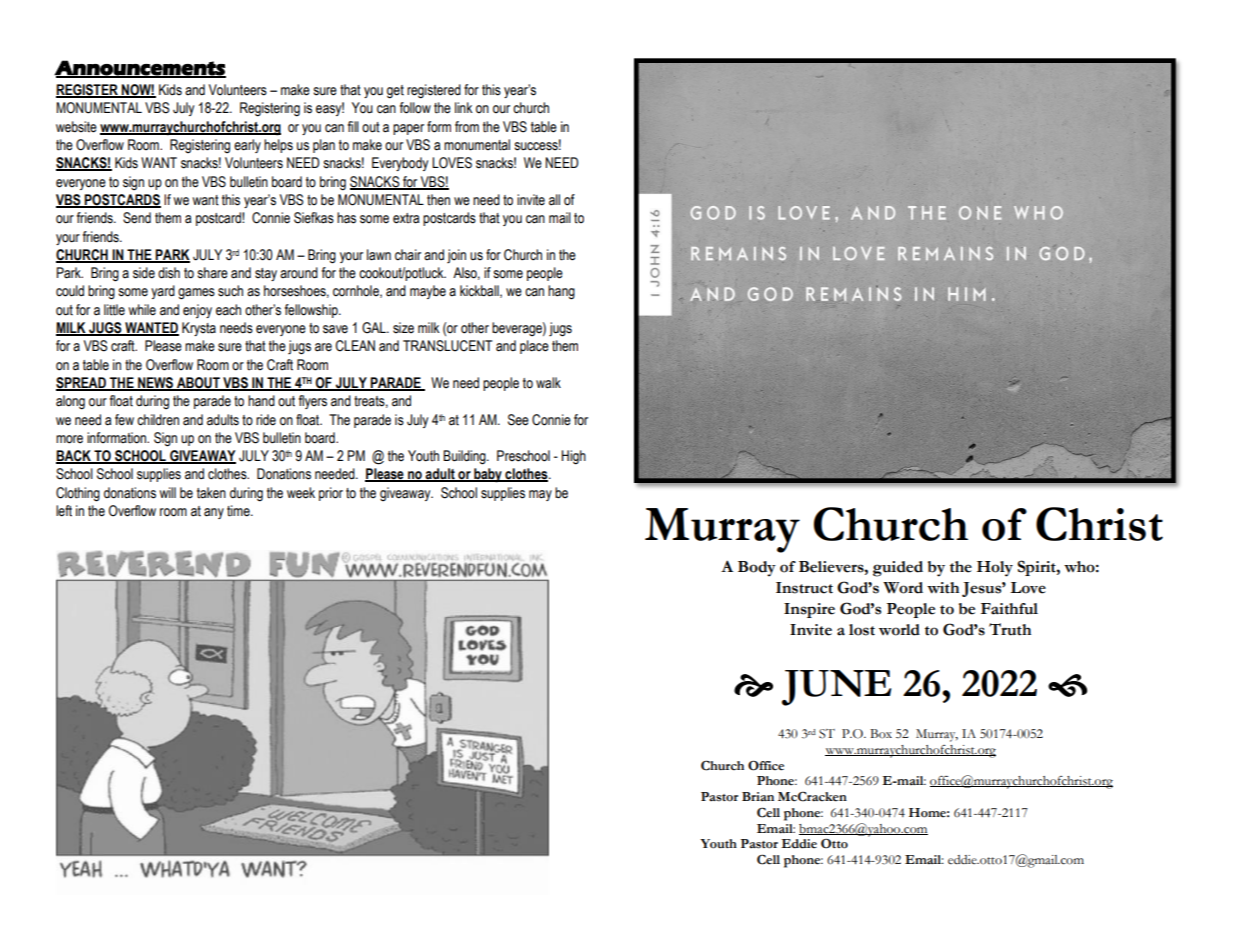 The image size is (1233, 952). Describe the element at coordinates (464, 107) in the document. I see `link` at that location.
